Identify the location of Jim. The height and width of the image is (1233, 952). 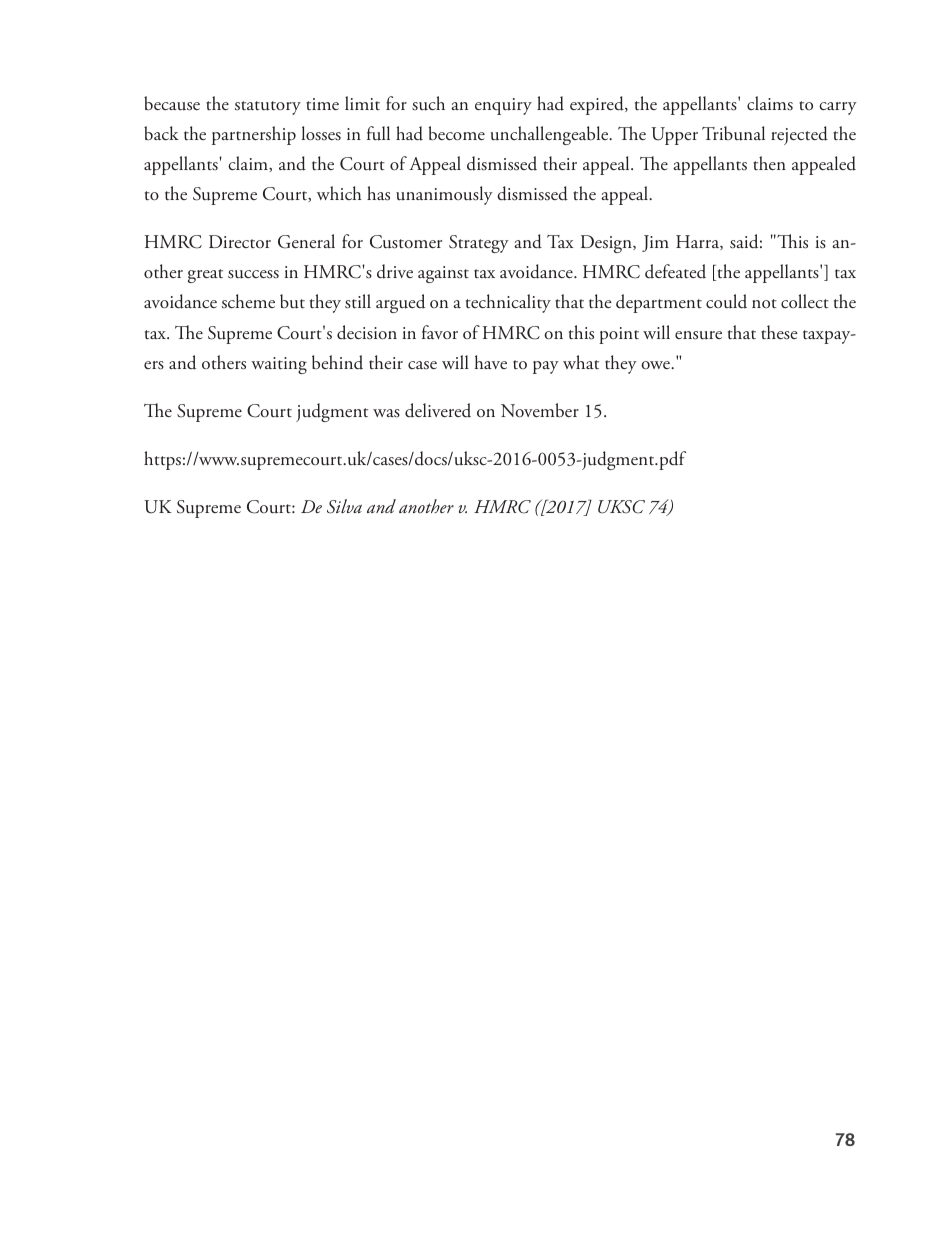
(655, 243).
